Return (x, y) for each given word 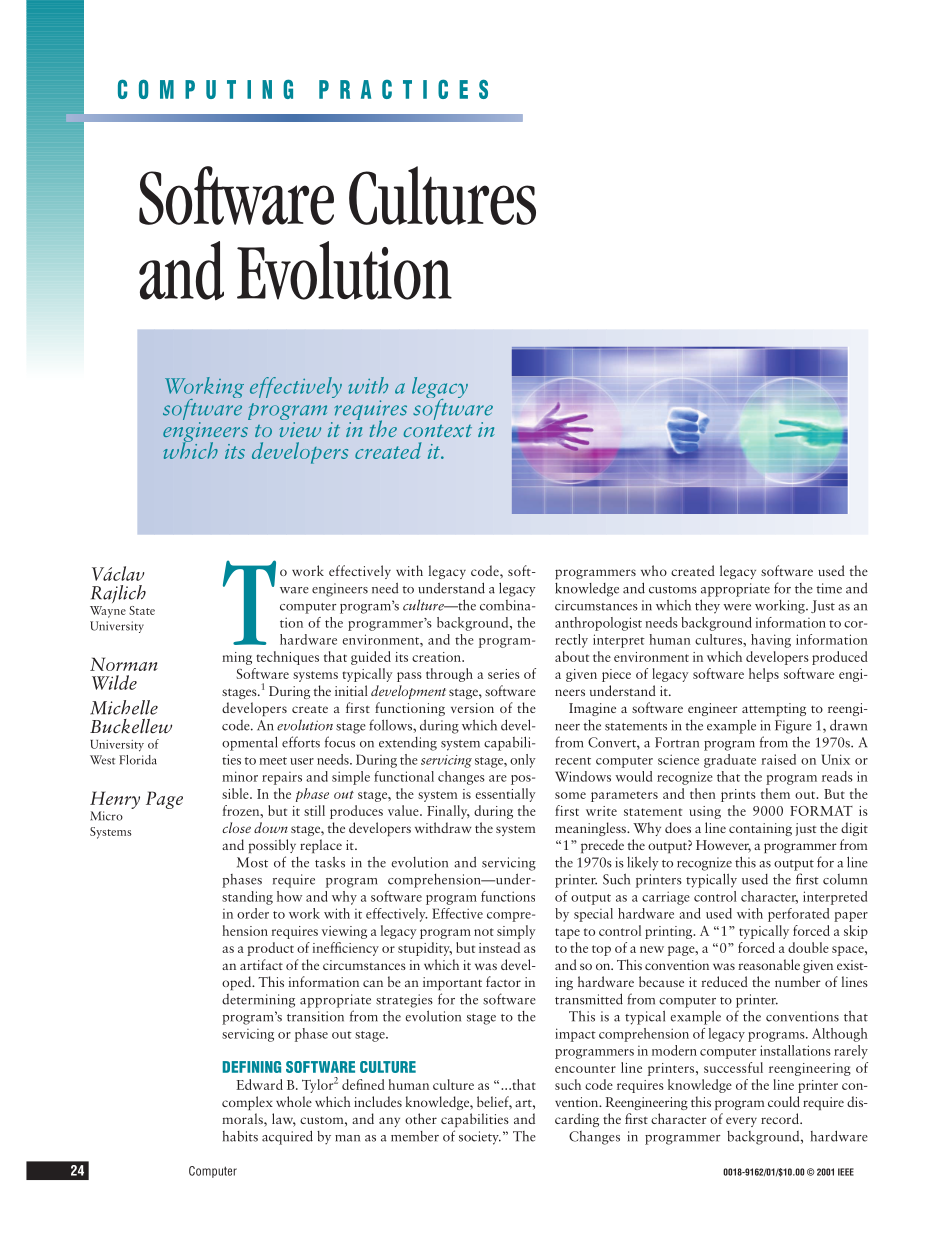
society (480, 1138)
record (781, 1118)
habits (240, 1136)
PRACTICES (403, 89)
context (437, 431)
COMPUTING (205, 89)
